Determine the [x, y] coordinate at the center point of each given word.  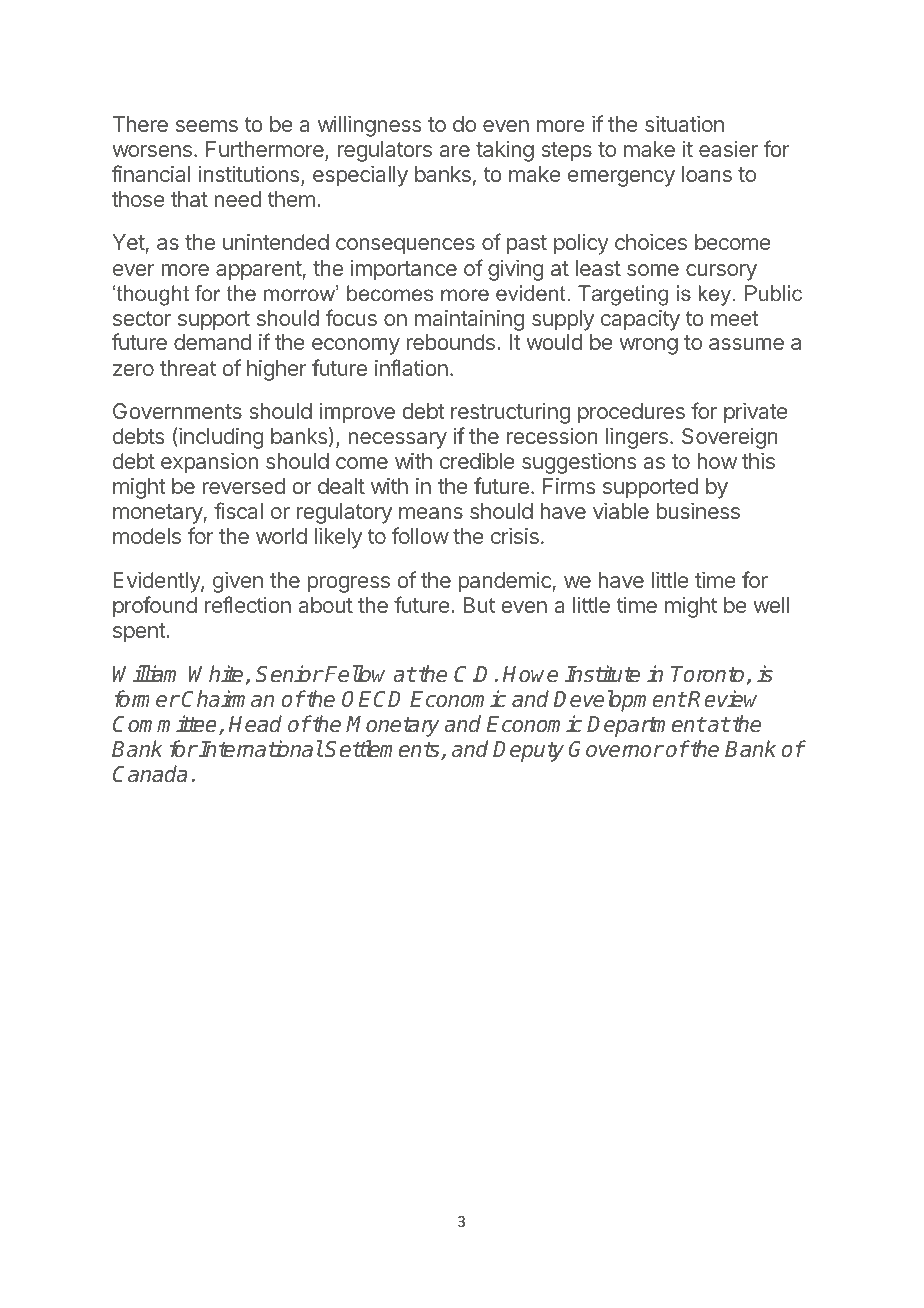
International [261, 749]
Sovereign [730, 438]
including [220, 438]
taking [505, 151]
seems [207, 126]
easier [728, 149]
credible [477, 461]
